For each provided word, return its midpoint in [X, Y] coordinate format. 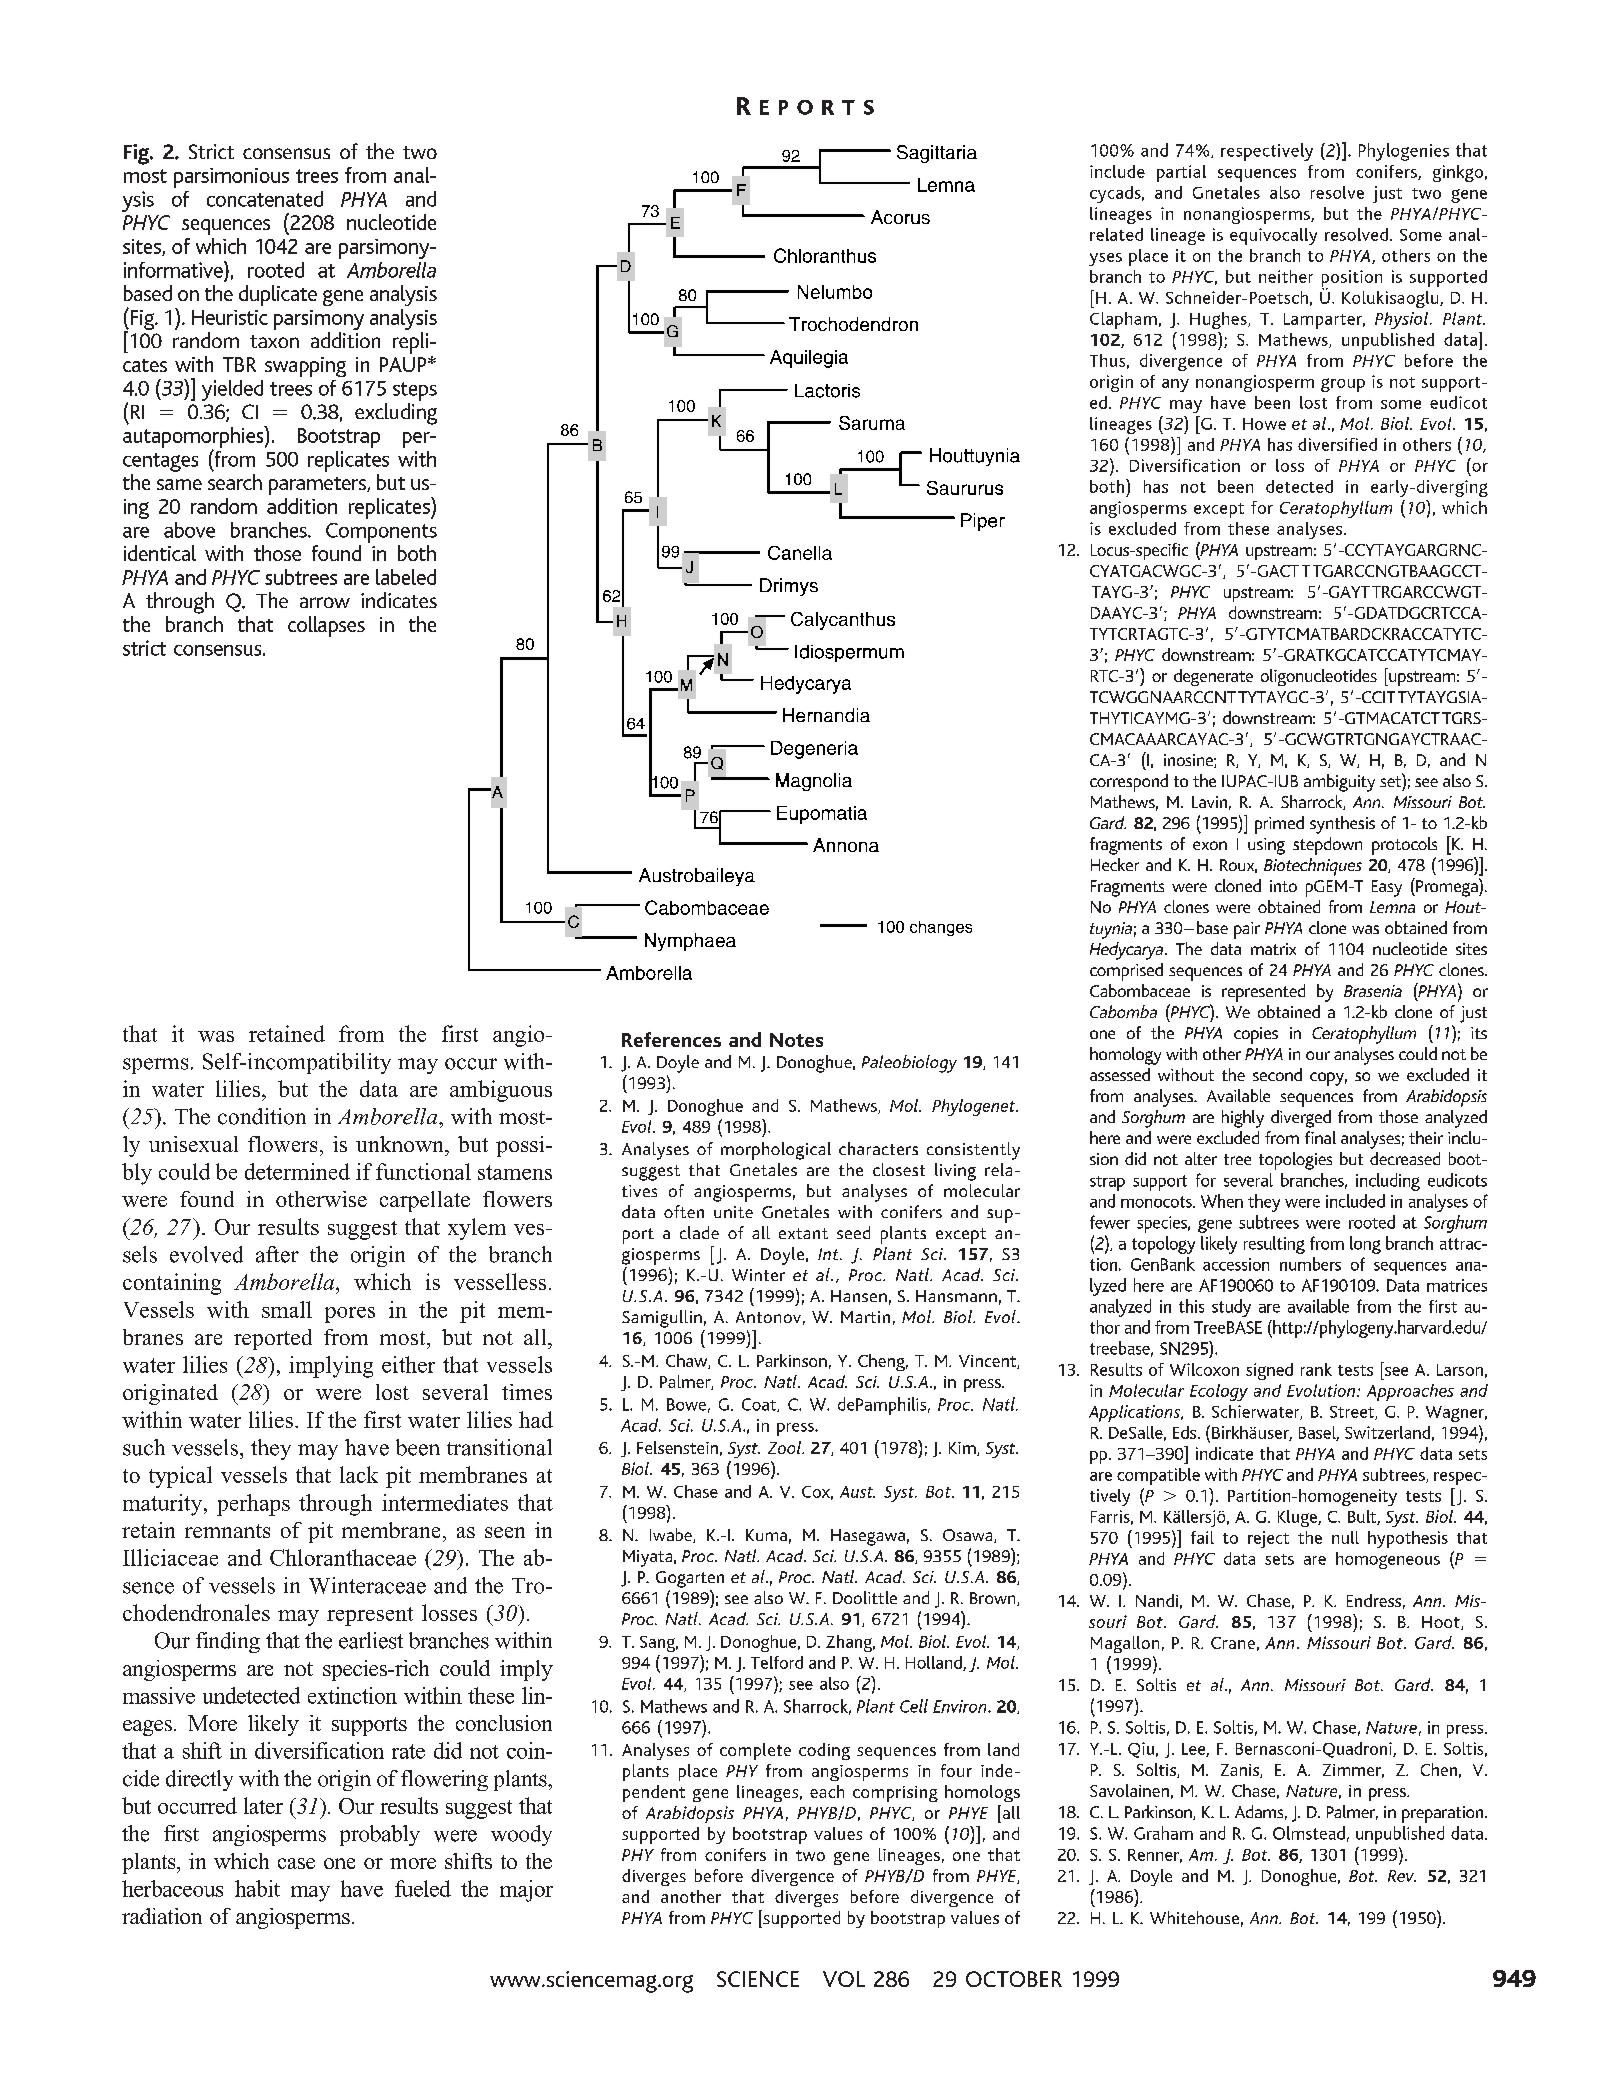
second [1277, 1074]
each [827, 1791]
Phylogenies [1404, 152]
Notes [796, 1040]
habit [257, 1888]
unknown [401, 1144]
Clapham [1123, 320]
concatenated [265, 199]
